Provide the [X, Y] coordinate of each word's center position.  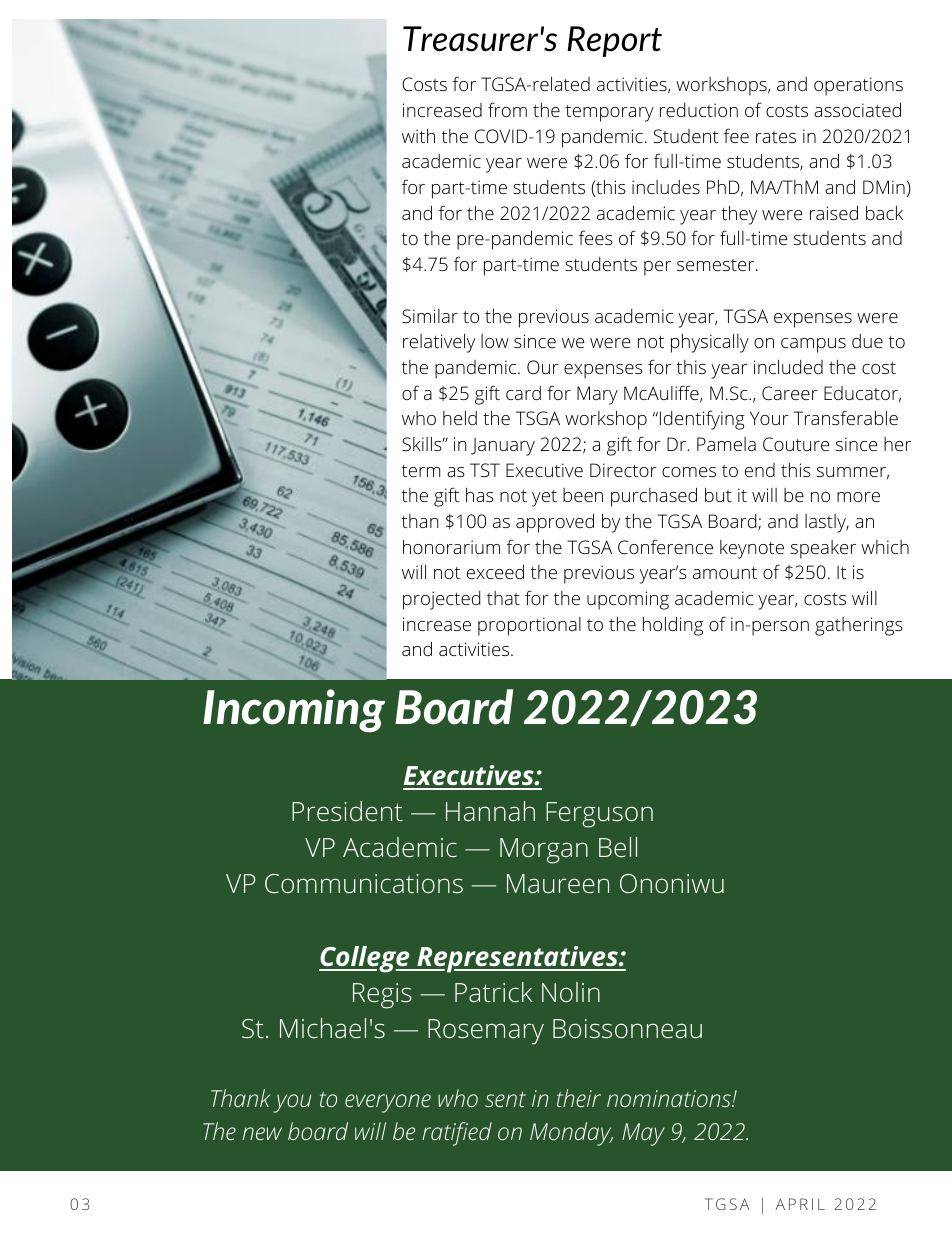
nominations [670, 1098]
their [579, 1098]
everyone [388, 1103]
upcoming [628, 600]
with [418, 136]
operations [858, 86]
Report [614, 41]
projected [441, 600]
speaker [823, 549]
